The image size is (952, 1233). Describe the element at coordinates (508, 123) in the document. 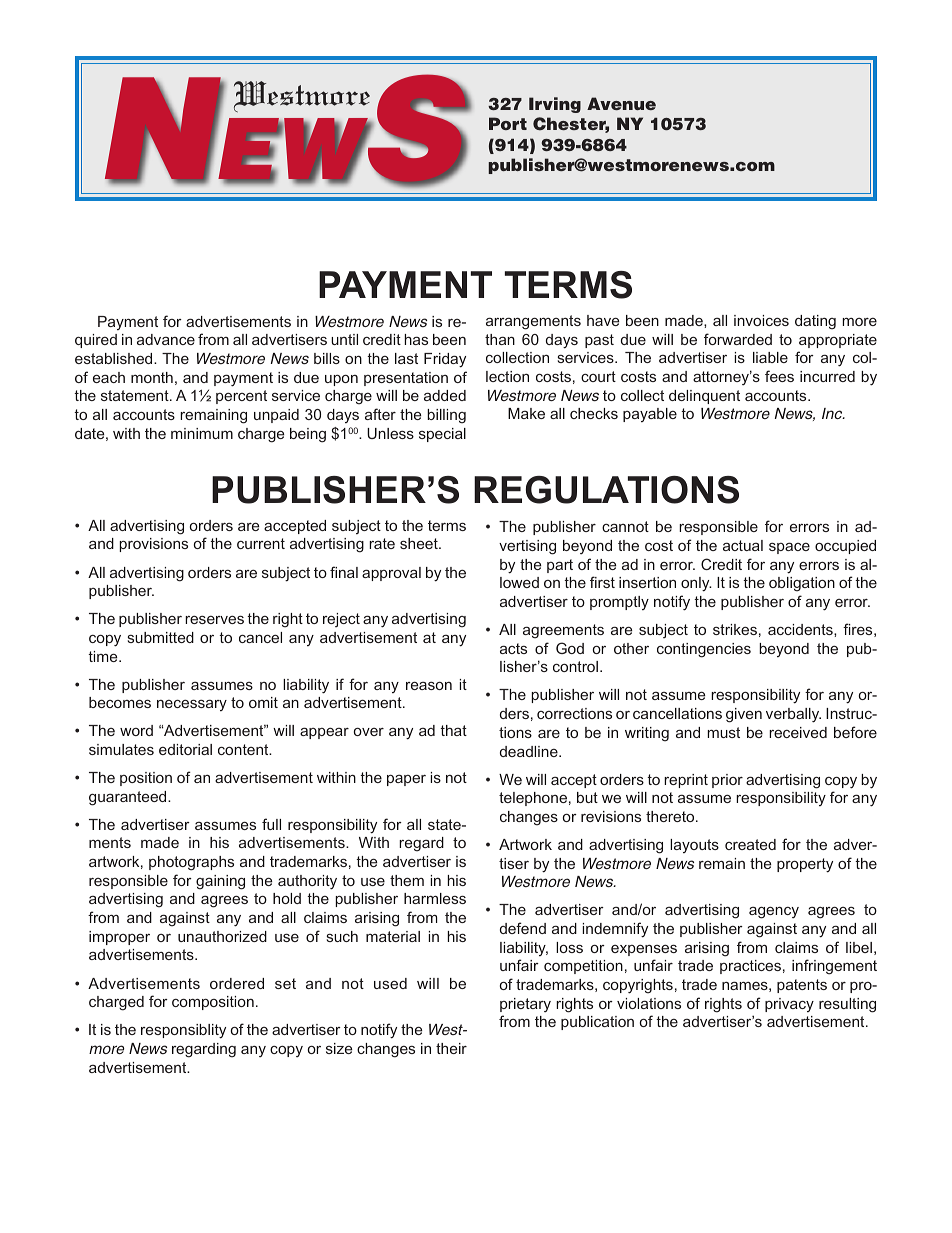

I see `Port` at that location.
